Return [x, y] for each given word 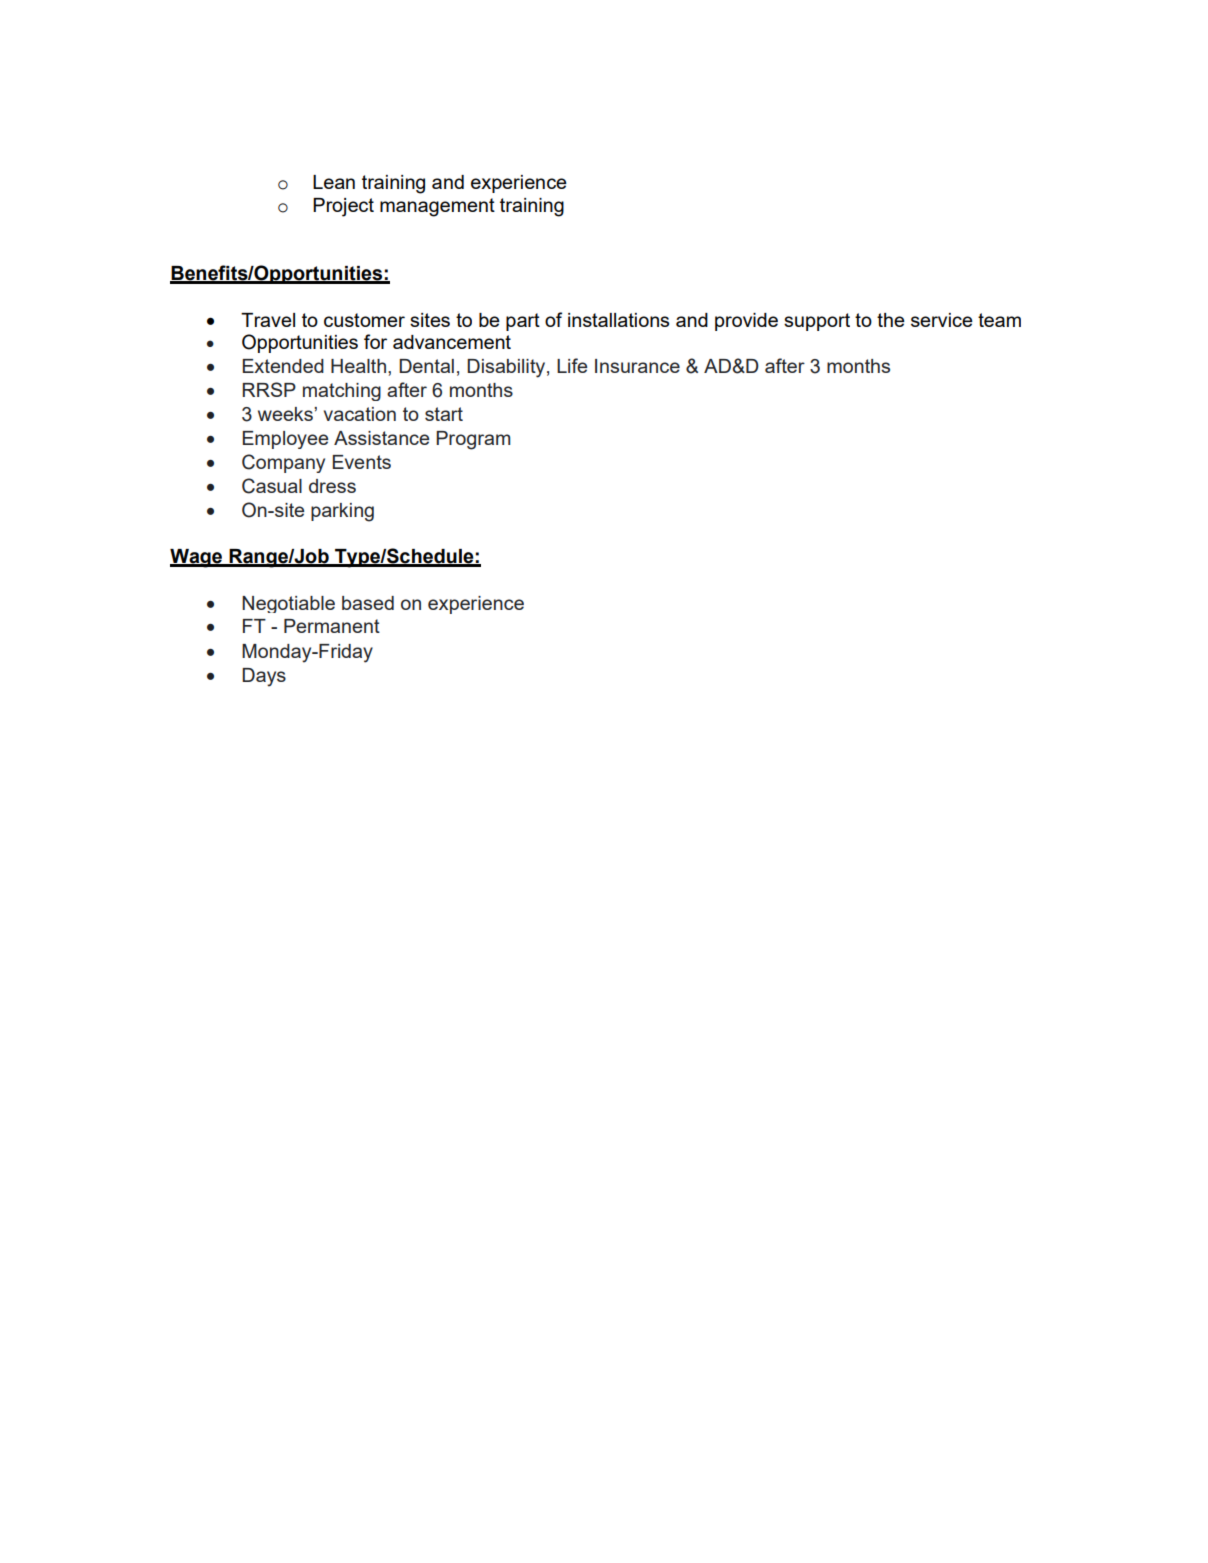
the [891, 320]
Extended [283, 366]
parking [342, 512]
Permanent [332, 626]
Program [473, 440]
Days [264, 677]
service [942, 320]
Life [572, 365]
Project [343, 207]
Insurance [637, 366]
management [437, 207]
